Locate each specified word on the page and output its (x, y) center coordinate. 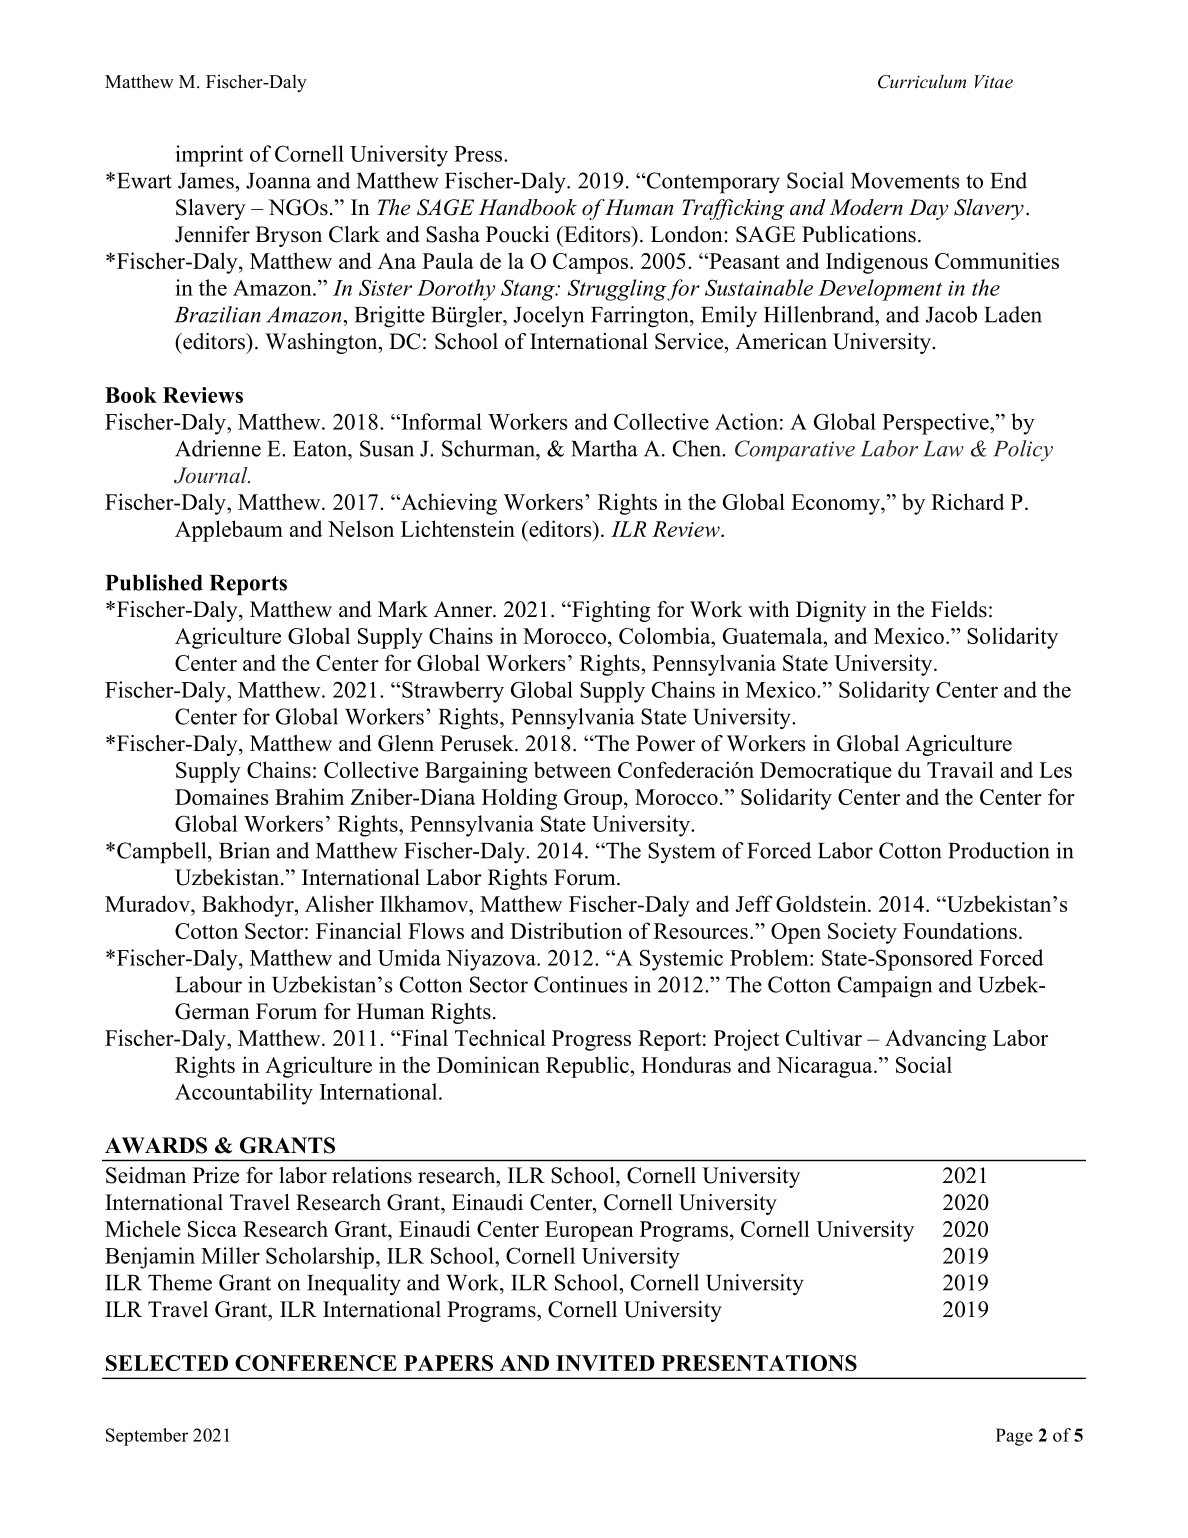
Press (478, 154)
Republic (587, 1067)
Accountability (244, 1094)
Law (943, 449)
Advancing (935, 1040)
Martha (604, 448)
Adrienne (218, 448)
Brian (244, 850)
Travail (960, 769)
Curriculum (922, 81)
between (572, 769)
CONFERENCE (316, 1363)
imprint (209, 156)
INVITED (605, 1363)
